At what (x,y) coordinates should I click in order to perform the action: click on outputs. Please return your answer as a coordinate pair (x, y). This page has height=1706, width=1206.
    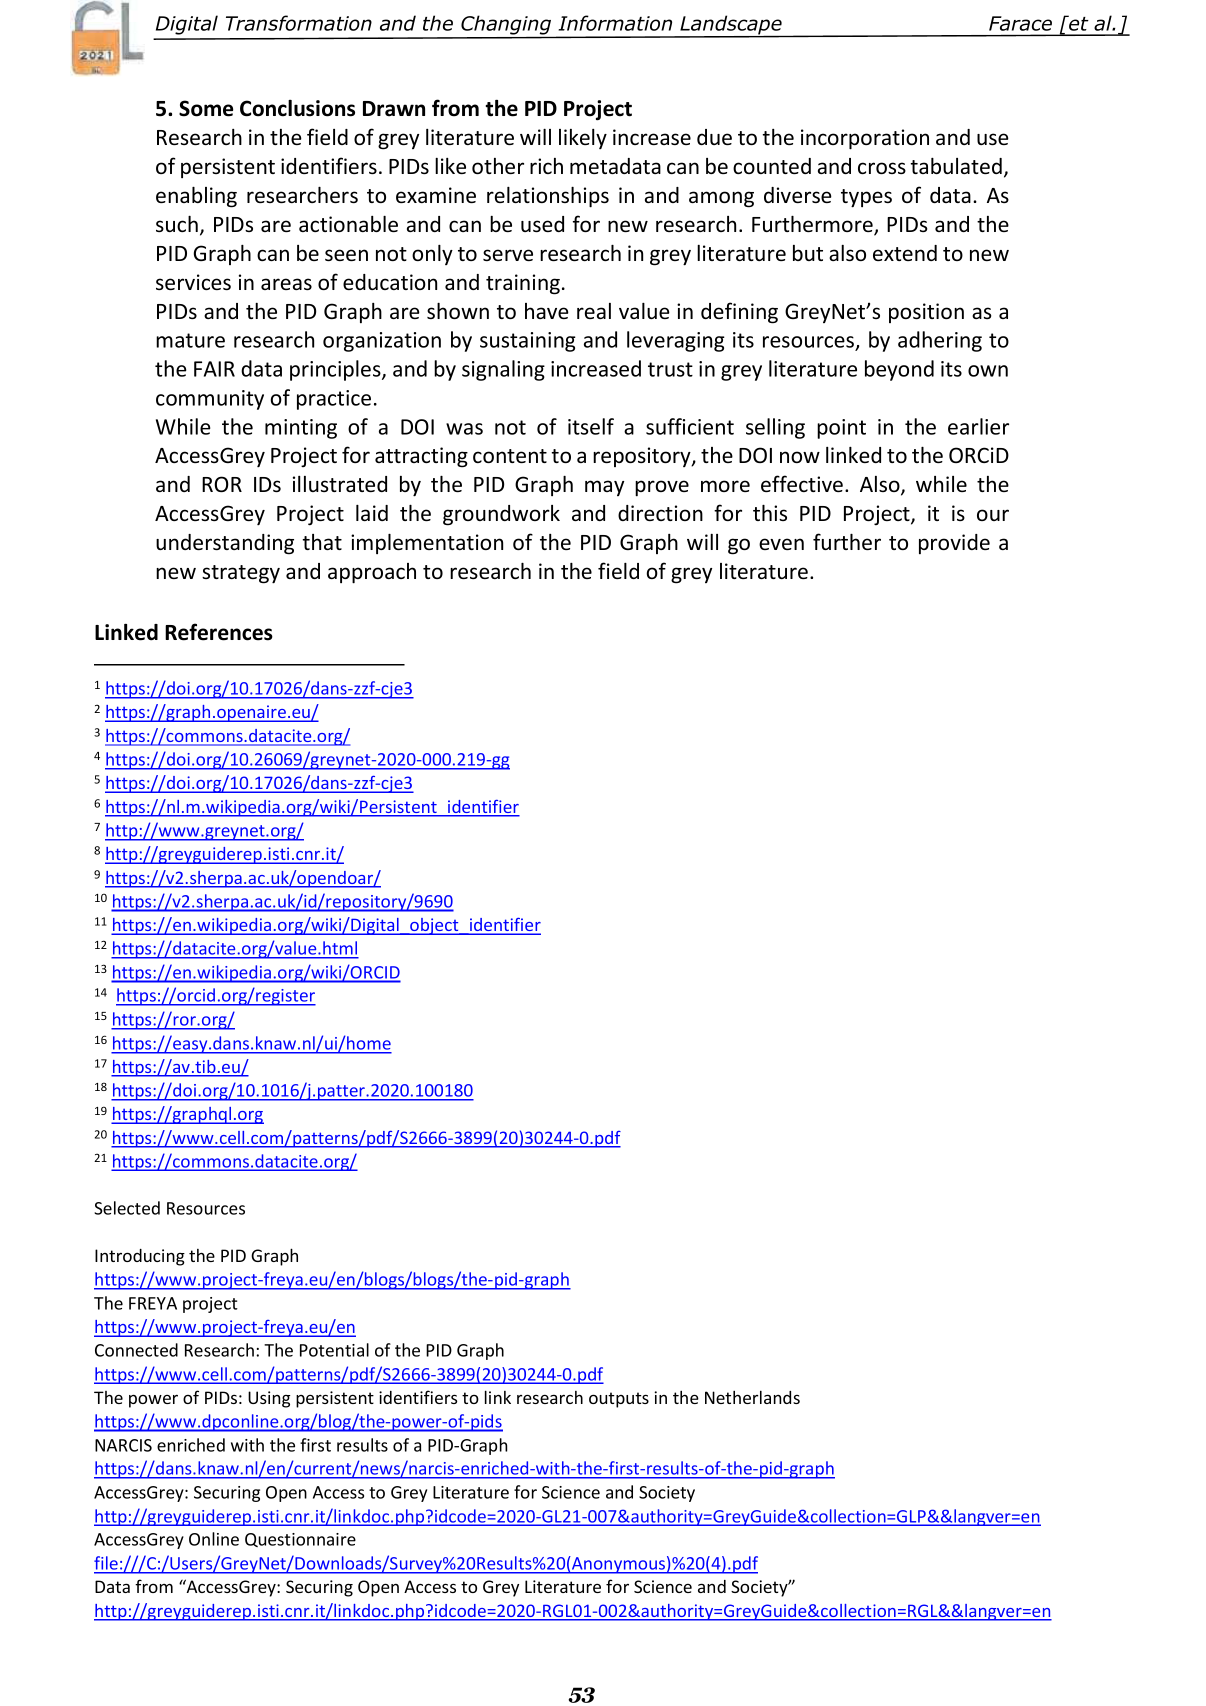
    Looking at the image, I should click on (619, 1400).
